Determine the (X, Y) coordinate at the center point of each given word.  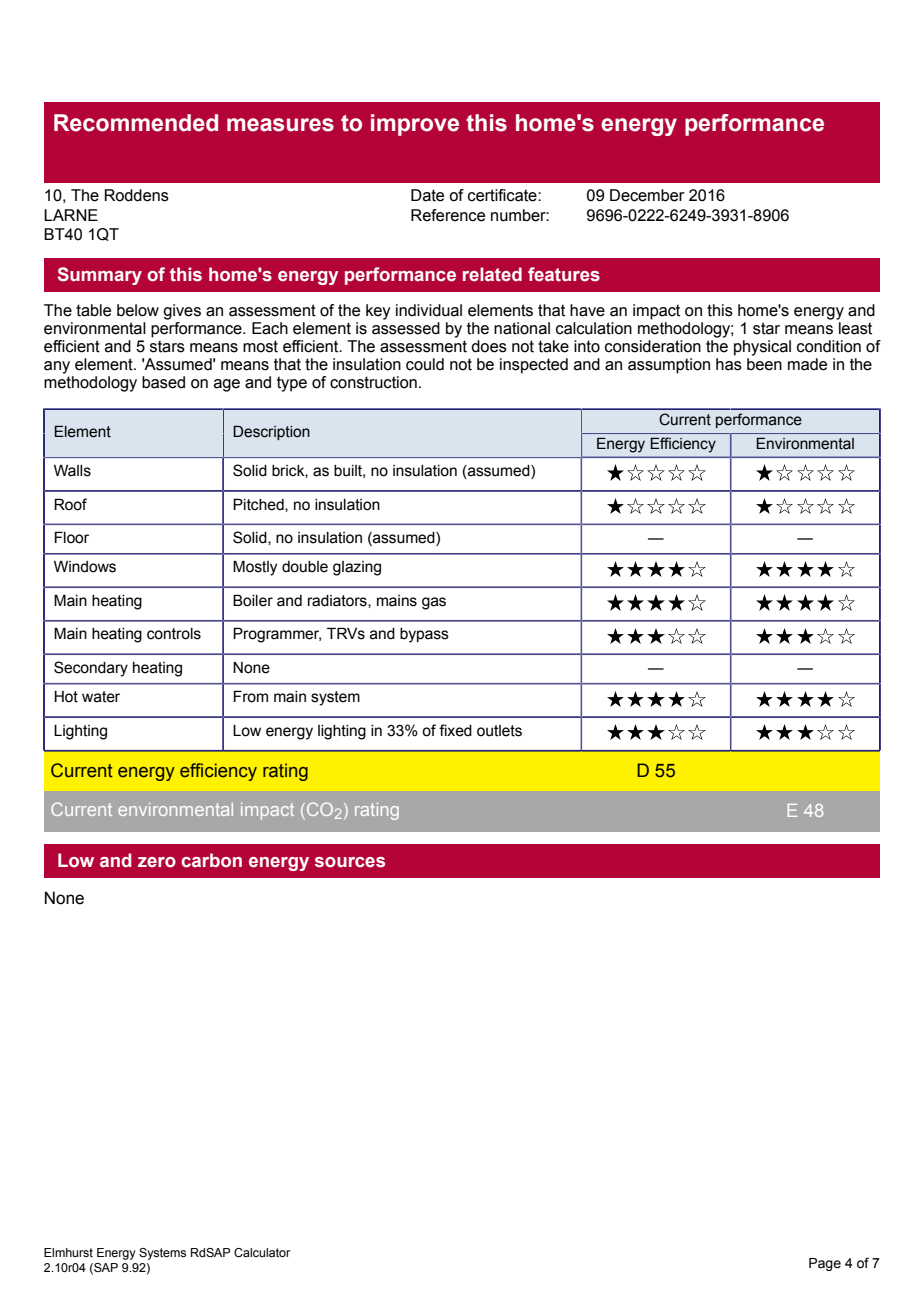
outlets (499, 731)
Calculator (262, 1252)
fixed (455, 730)
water (101, 697)
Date (427, 195)
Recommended (136, 123)
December (647, 195)
